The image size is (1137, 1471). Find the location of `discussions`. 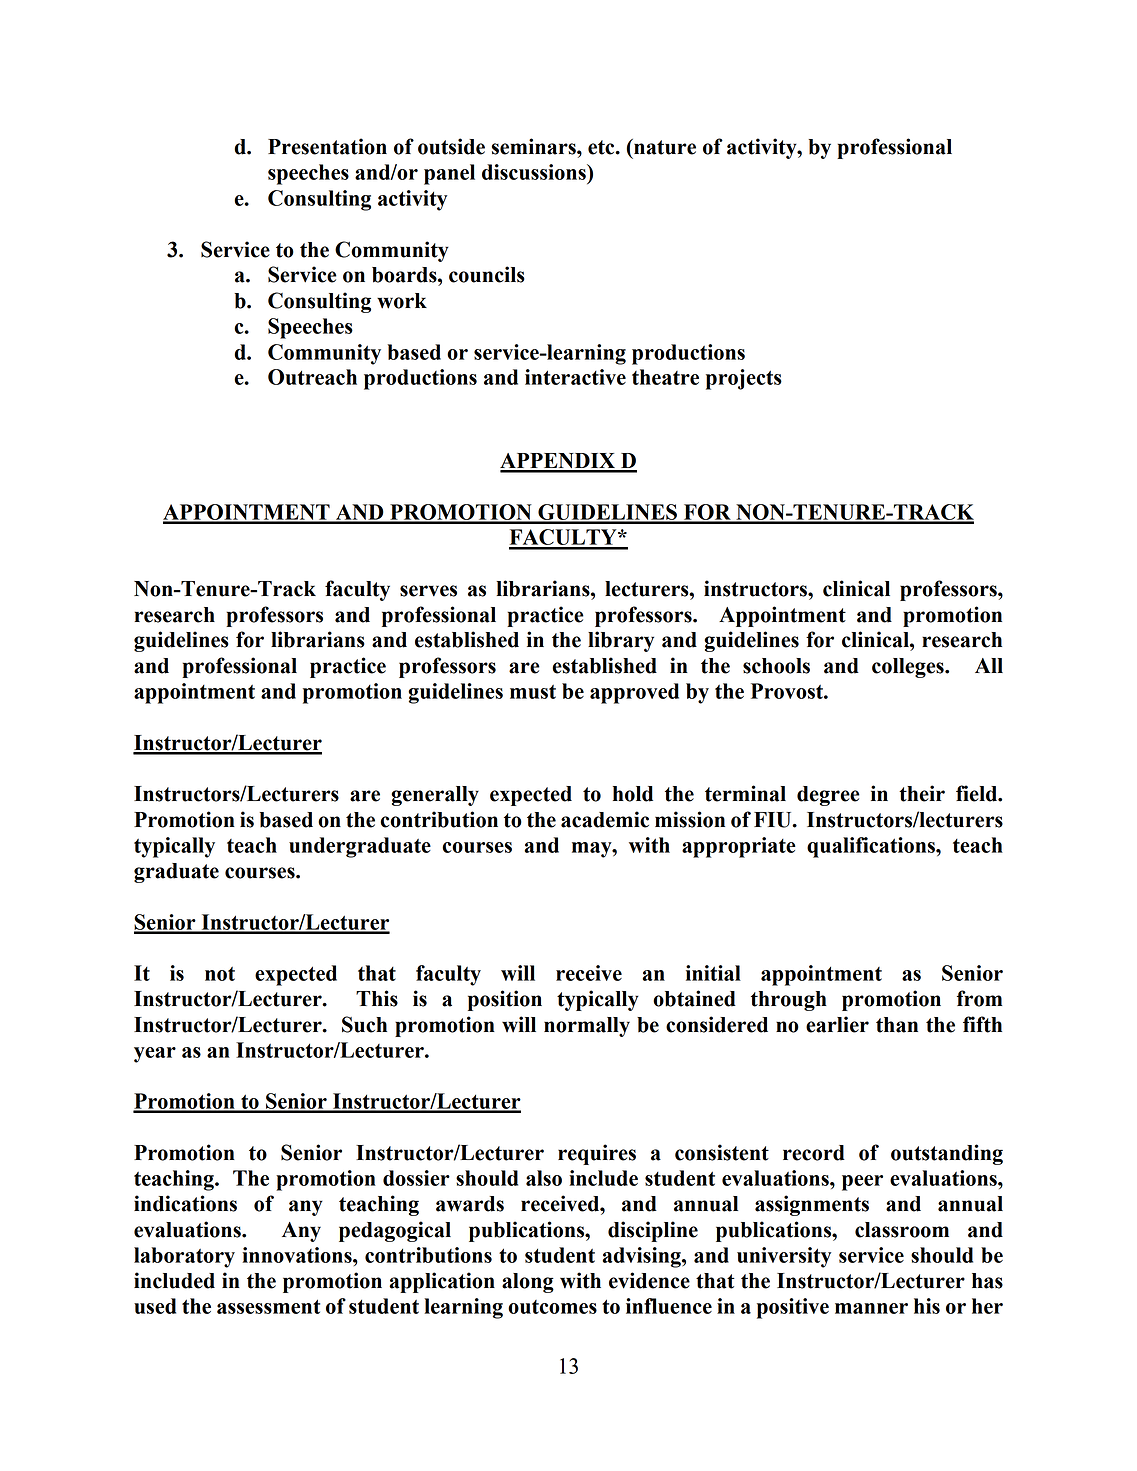

discussions is located at coordinates (535, 172).
